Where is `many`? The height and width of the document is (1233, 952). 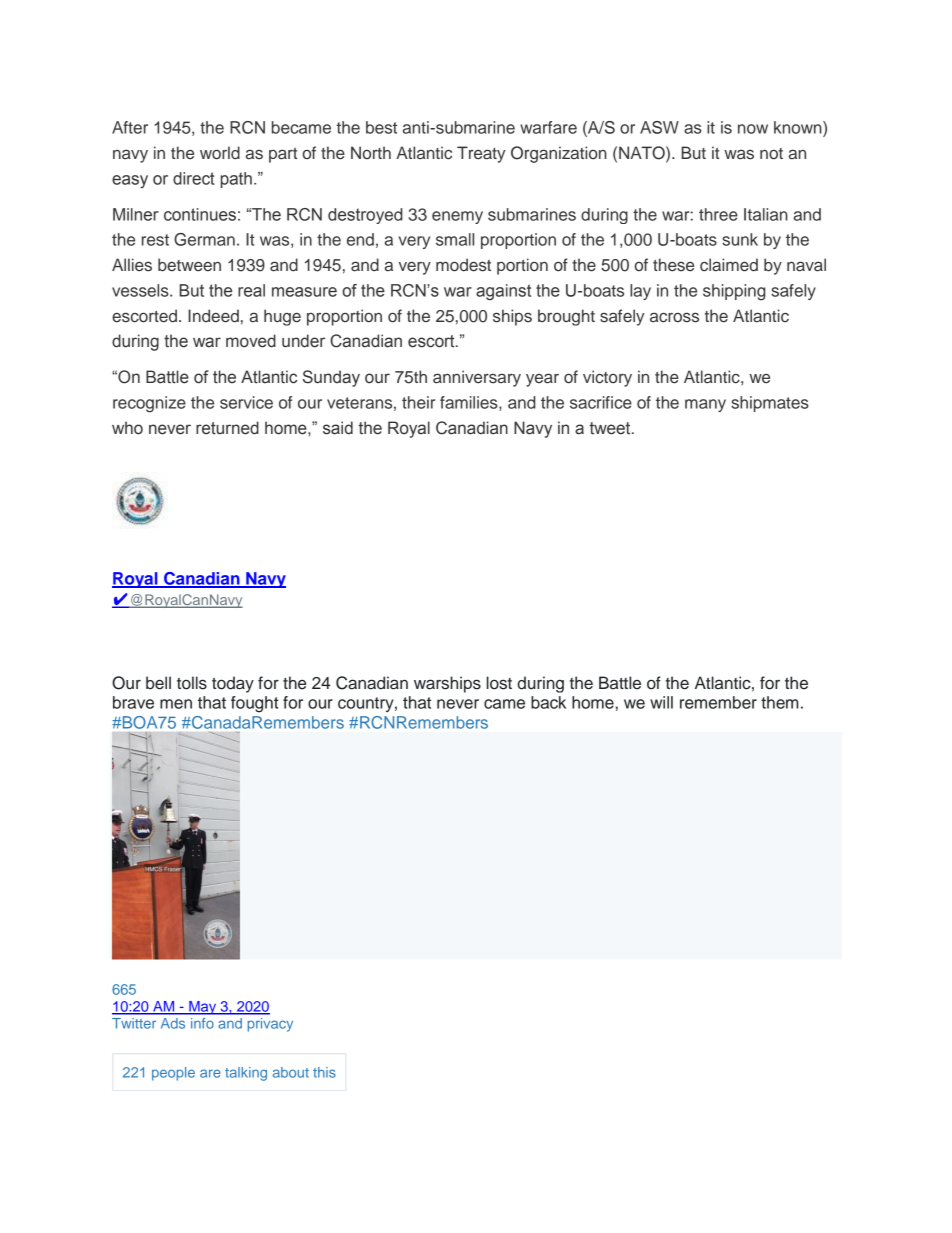 many is located at coordinates (705, 405).
